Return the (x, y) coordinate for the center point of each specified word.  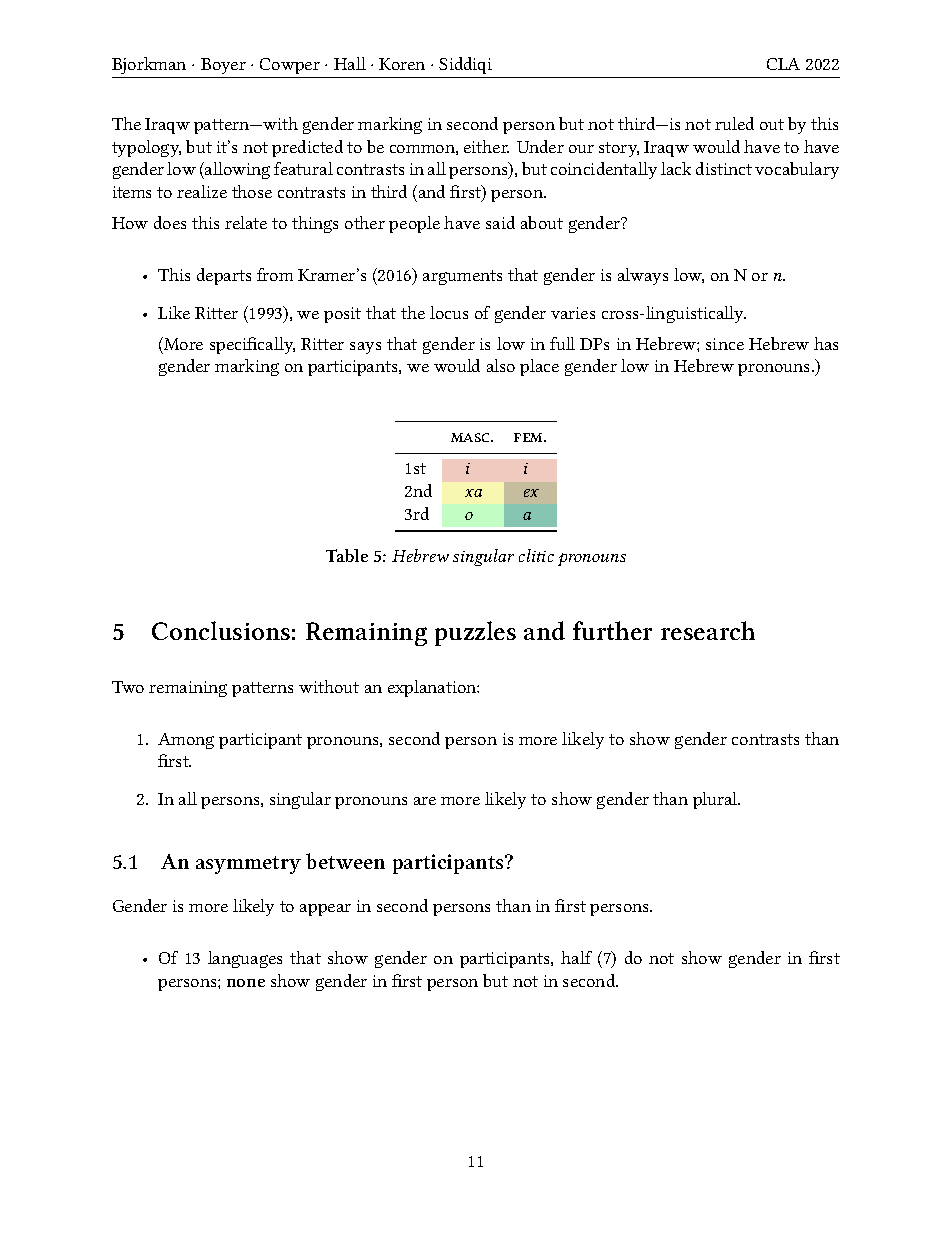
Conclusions (221, 630)
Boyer (223, 66)
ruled (734, 123)
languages (245, 959)
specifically (252, 345)
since (725, 344)
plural (716, 800)
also (501, 365)
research (708, 630)
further (612, 630)
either (486, 146)
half (576, 957)
